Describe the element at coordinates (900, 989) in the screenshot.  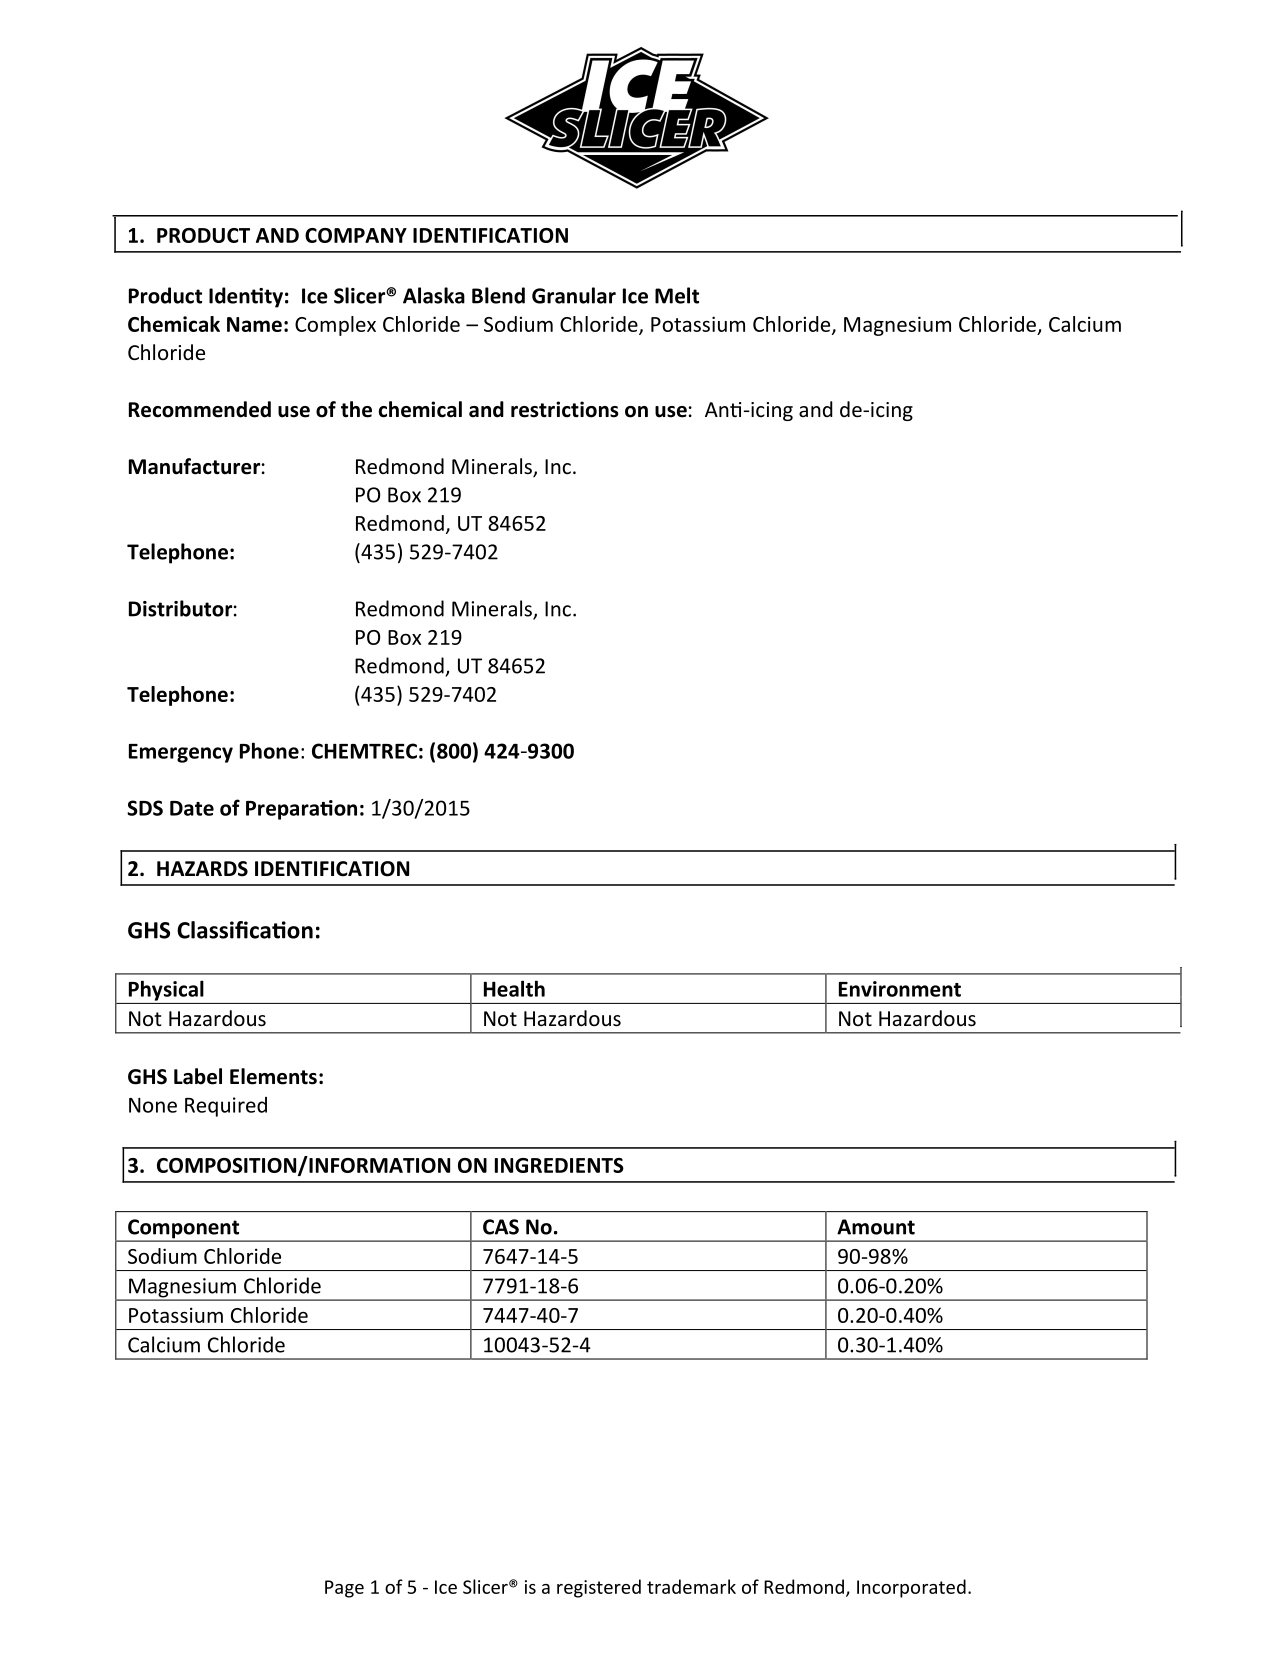
I see `Environment` at that location.
